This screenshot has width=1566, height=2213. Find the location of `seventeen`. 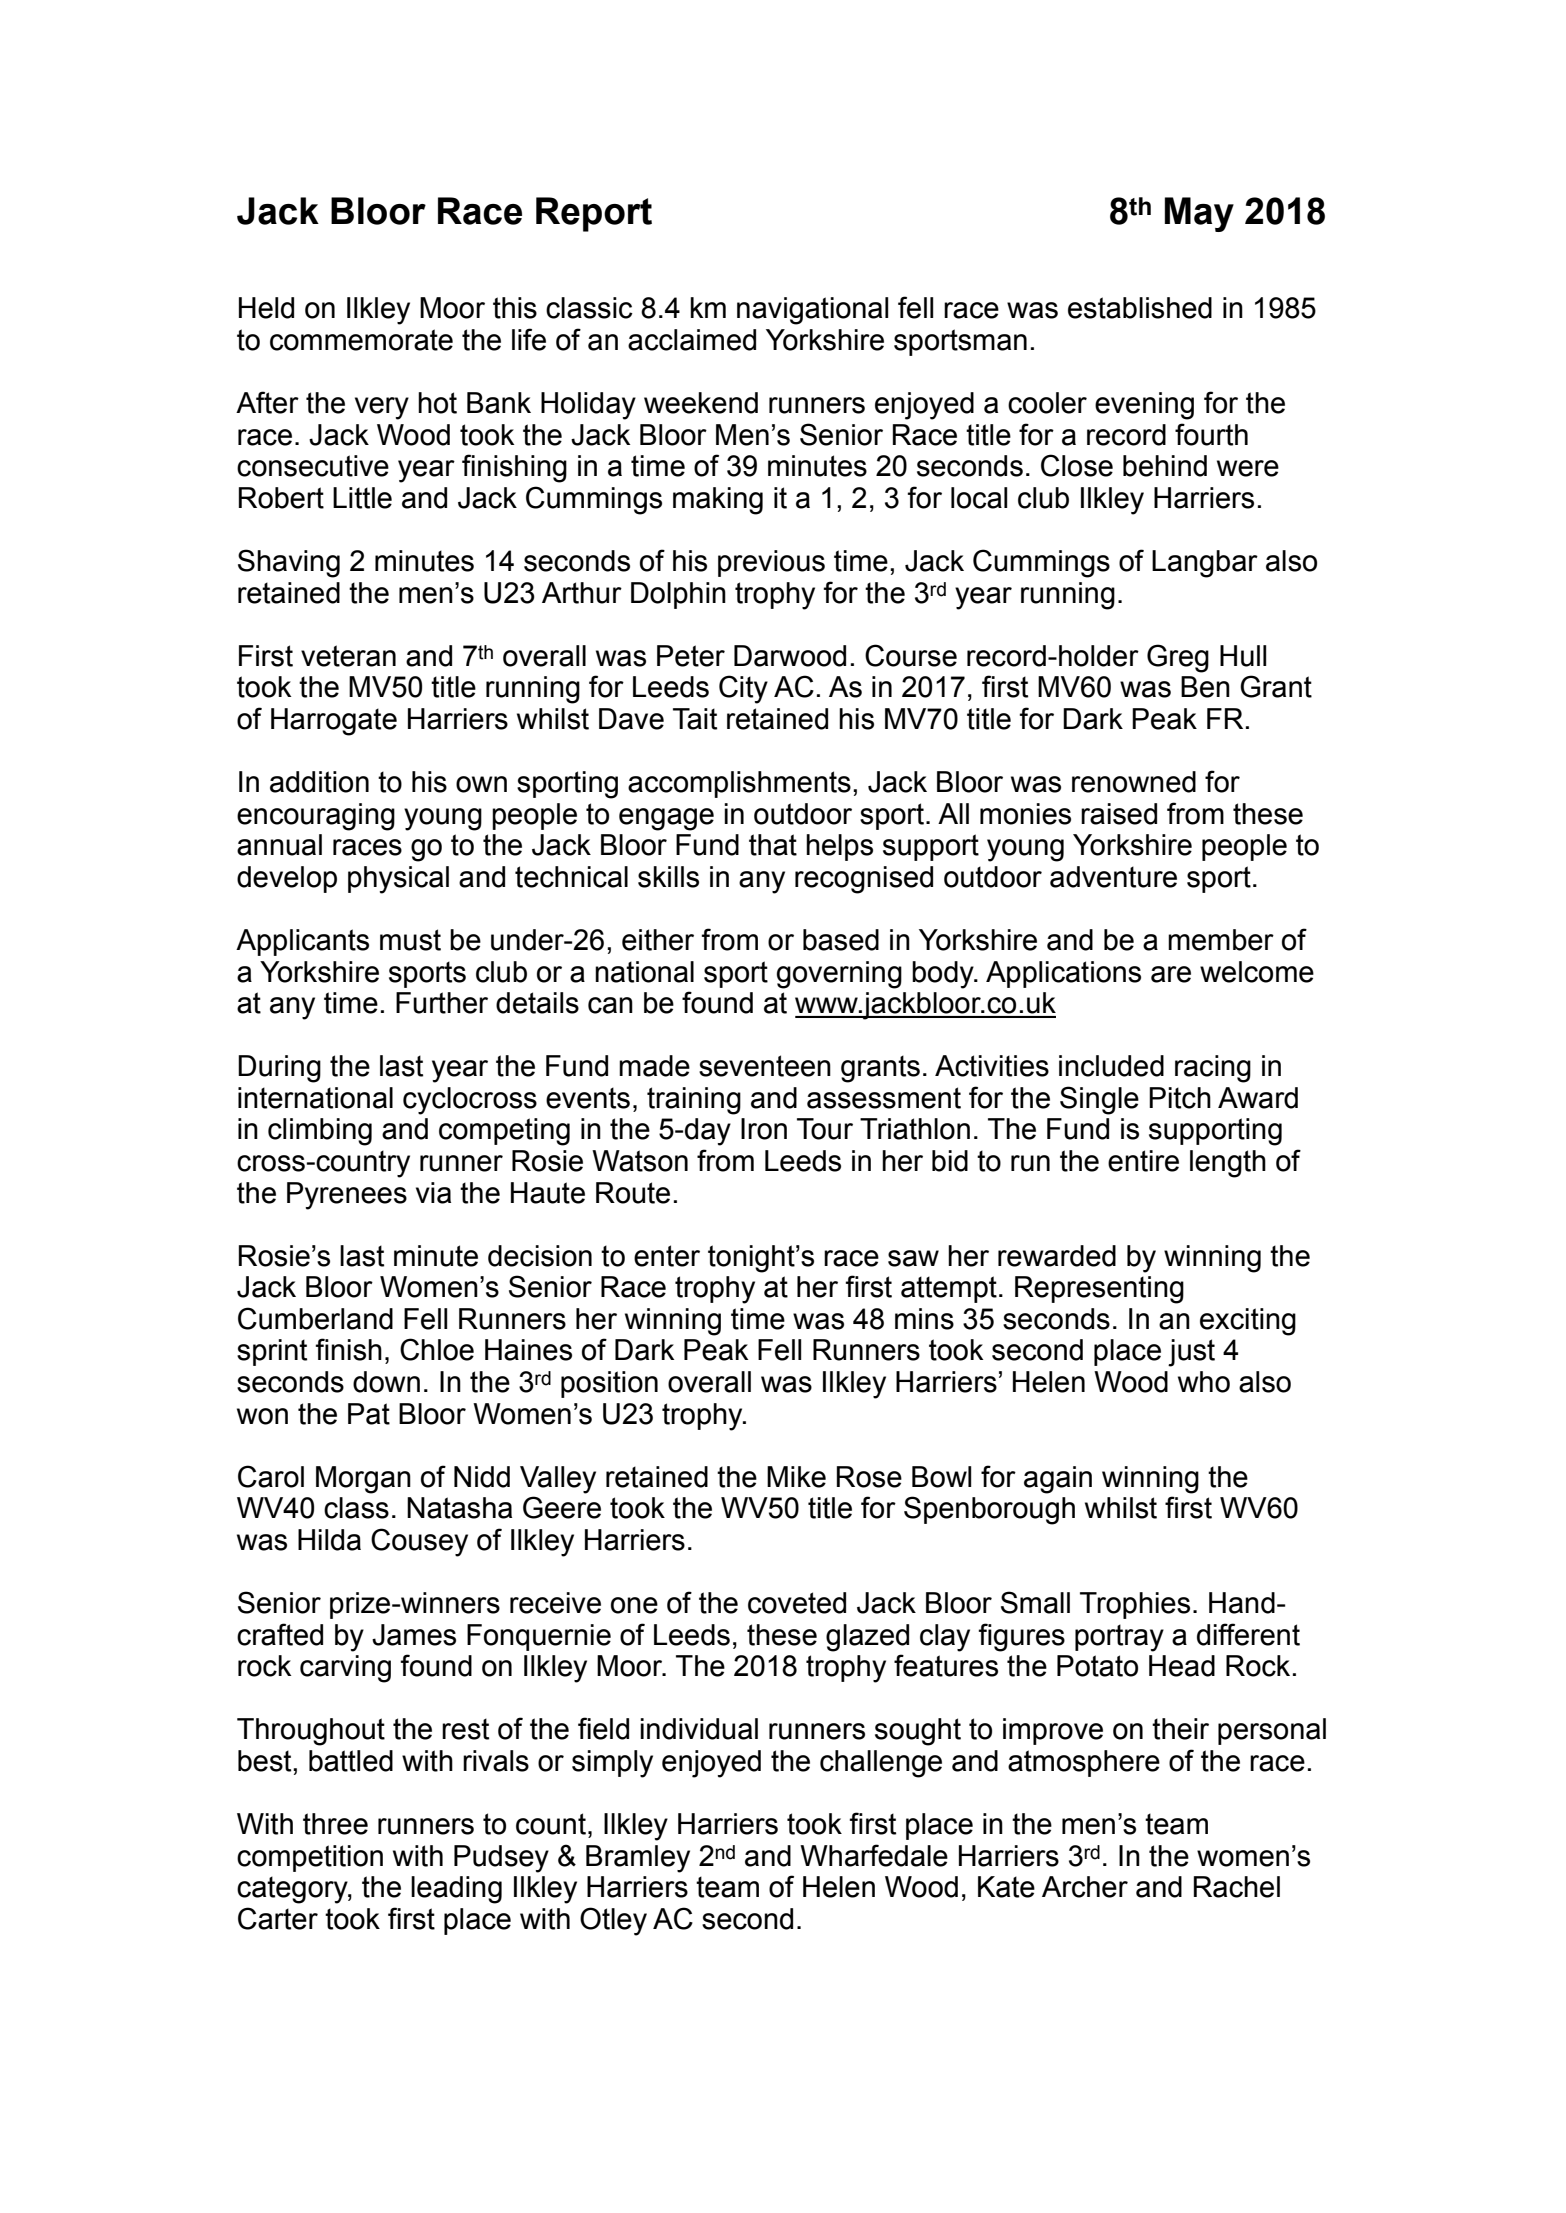

seventeen is located at coordinates (765, 1066).
